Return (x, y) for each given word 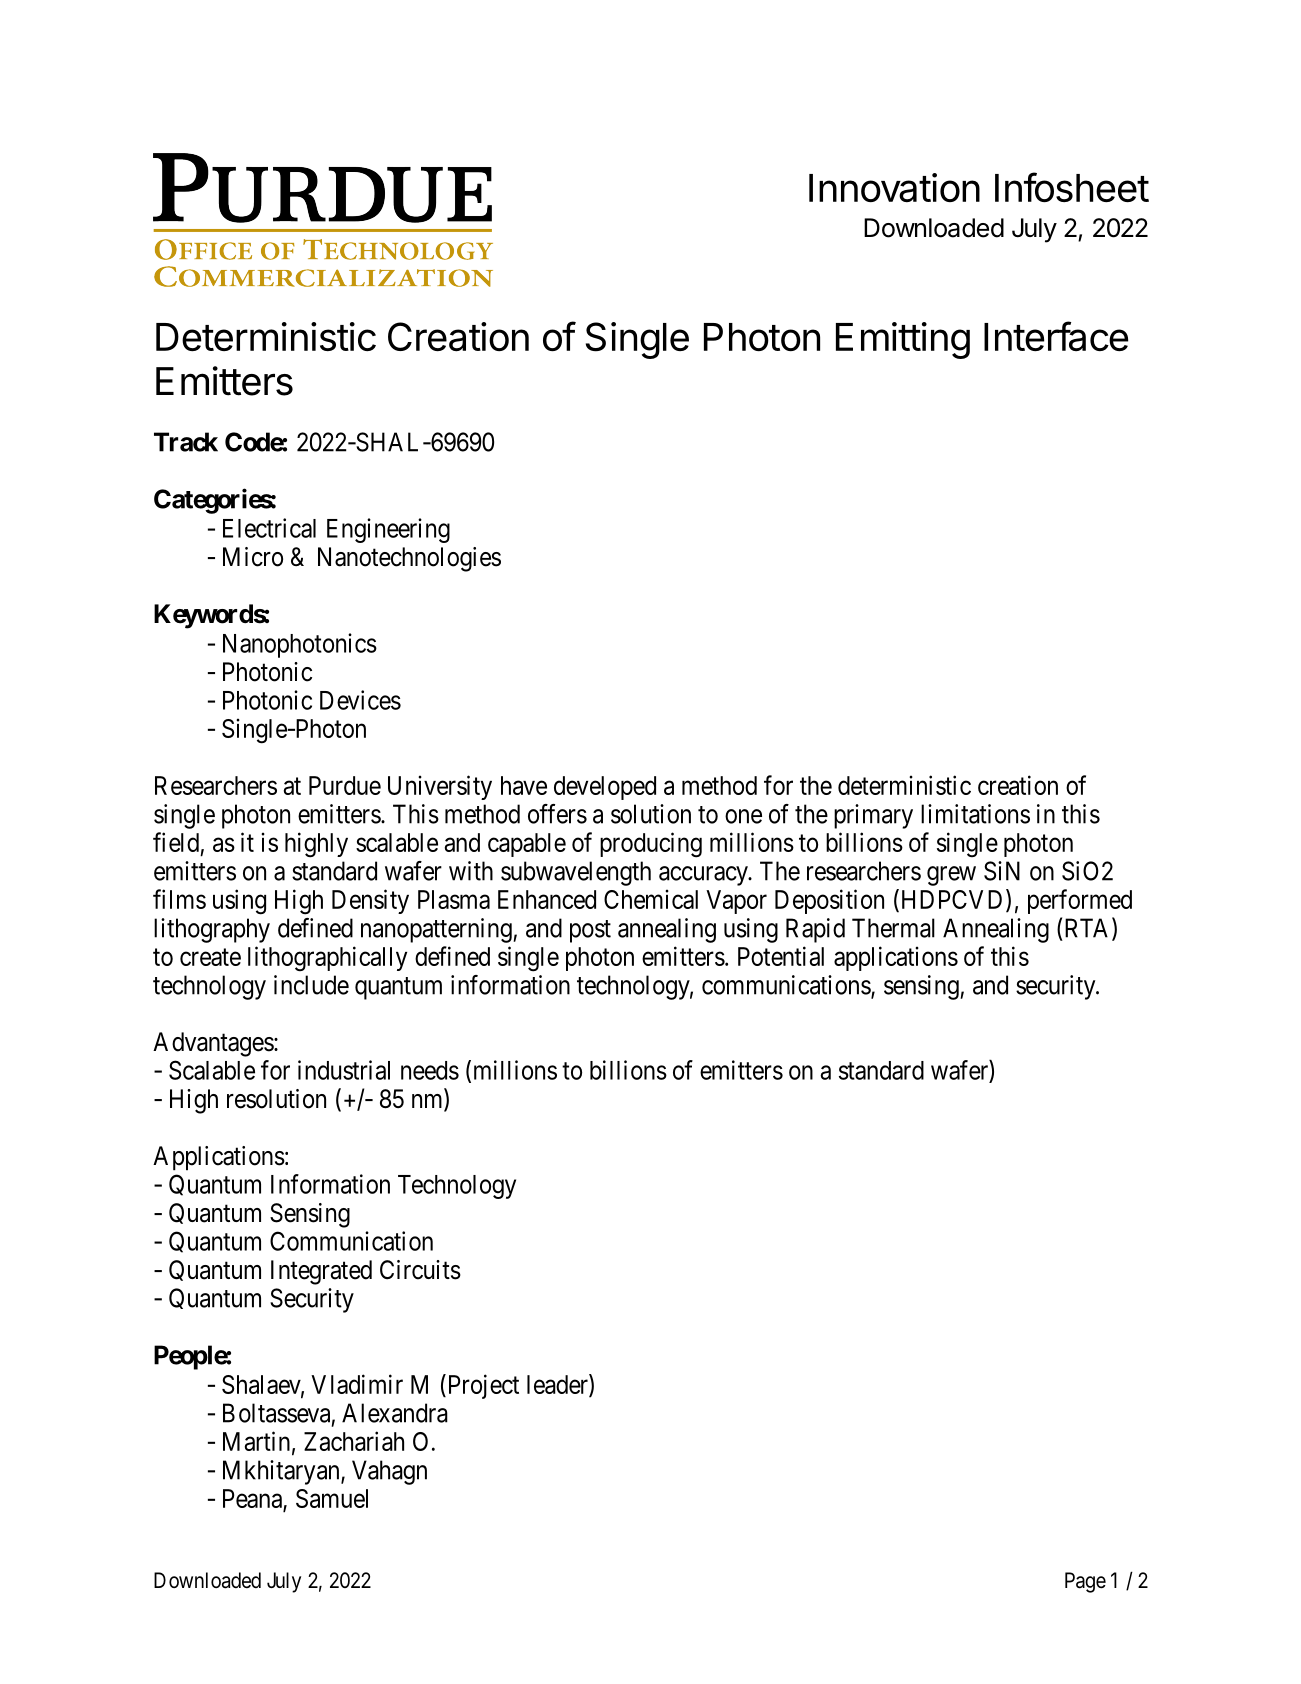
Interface (1056, 336)
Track (186, 442)
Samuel (332, 1498)
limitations (975, 814)
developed (605, 788)
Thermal (893, 928)
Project (482, 1386)
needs (430, 1070)
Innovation (894, 187)
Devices (360, 700)
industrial (344, 1070)
